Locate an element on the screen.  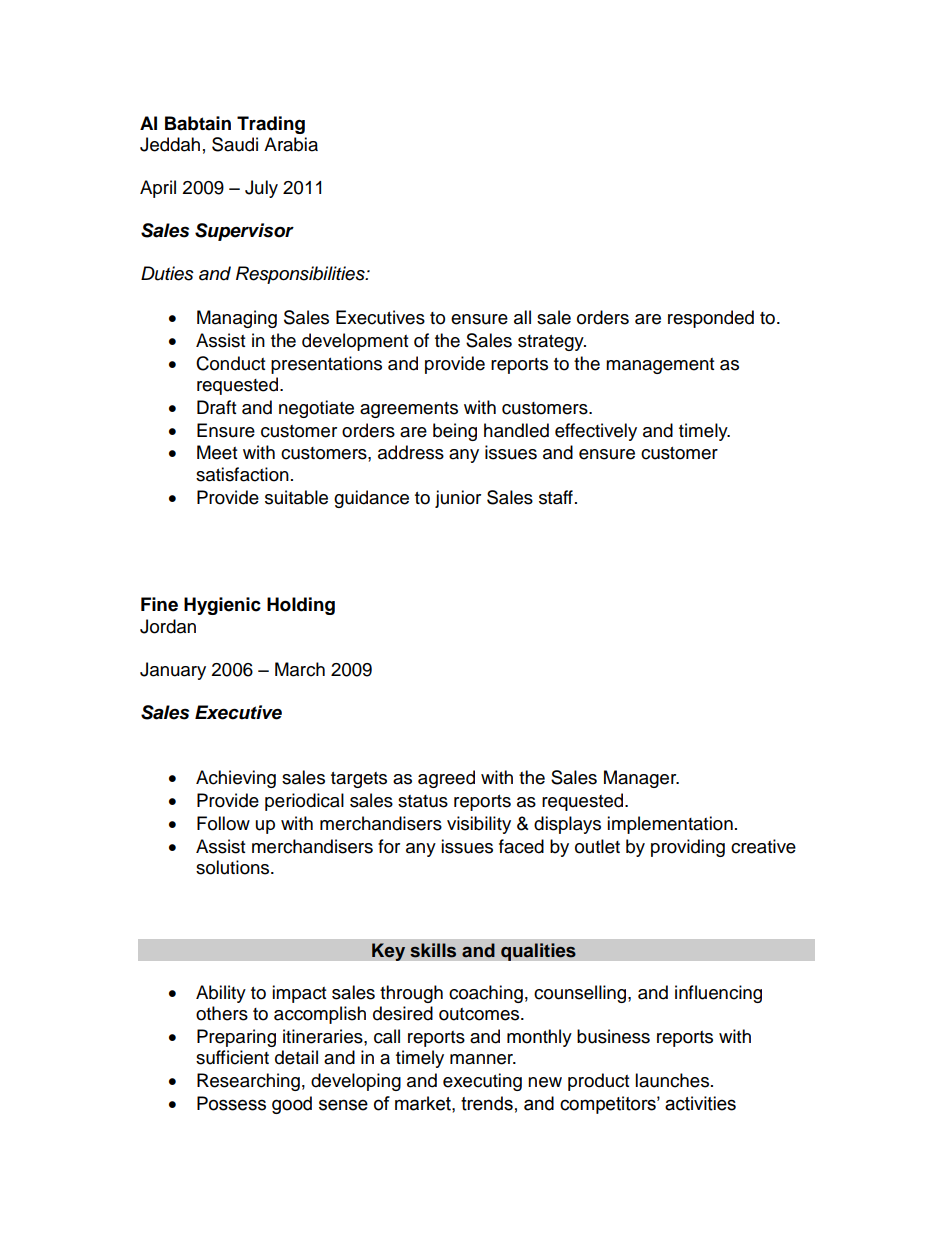
Arabia is located at coordinates (291, 144).
